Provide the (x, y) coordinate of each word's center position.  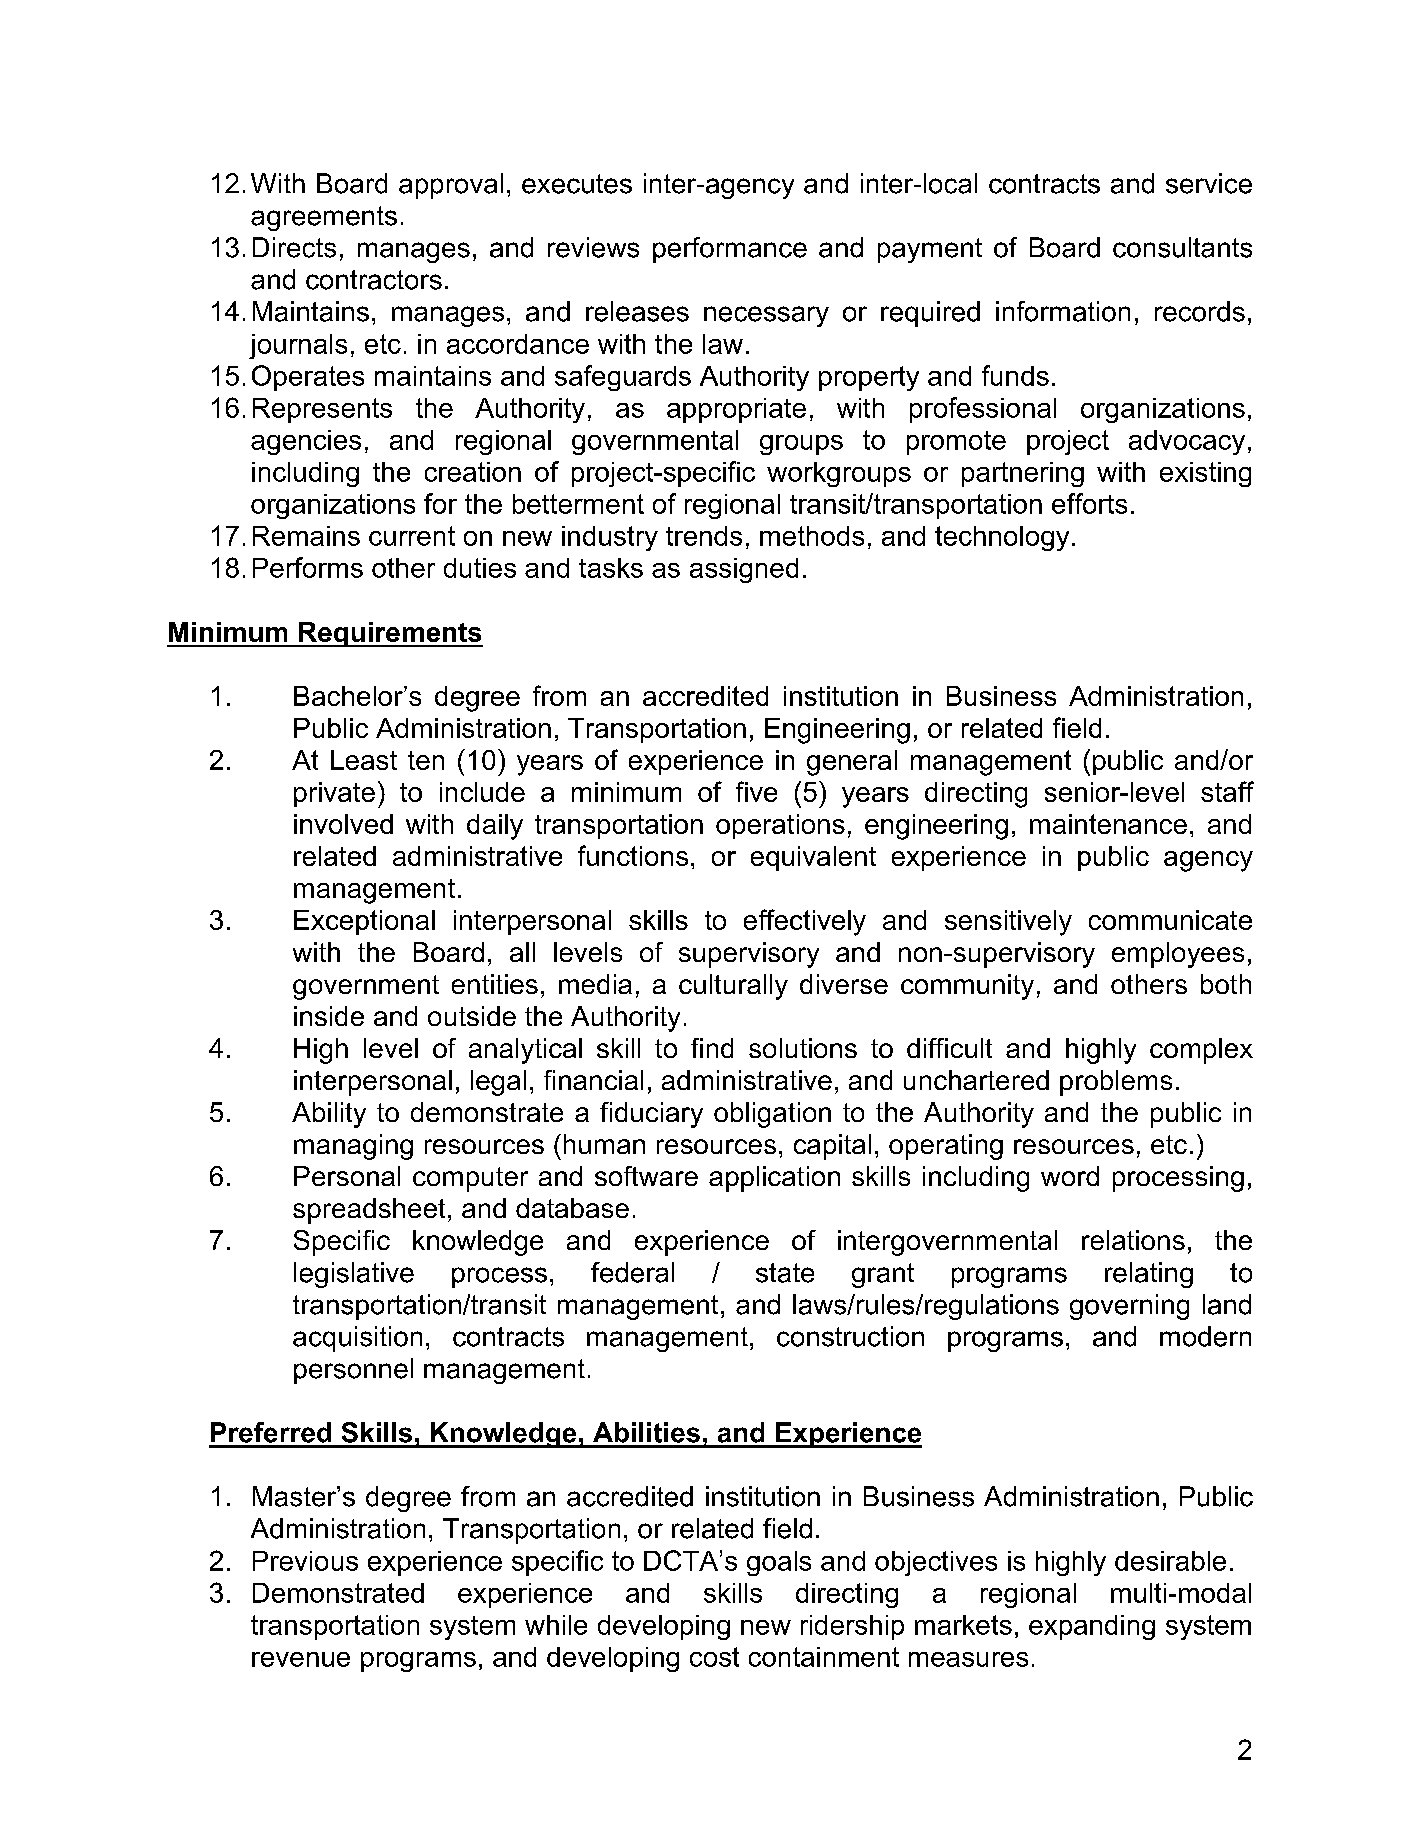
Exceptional (364, 922)
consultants (1182, 247)
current (412, 536)
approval (451, 186)
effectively (805, 922)
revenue (301, 1659)
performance (730, 250)
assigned (744, 570)
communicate (1170, 920)
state (785, 1273)
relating (1149, 1275)
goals (779, 1563)
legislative (354, 1275)
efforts (1089, 503)
